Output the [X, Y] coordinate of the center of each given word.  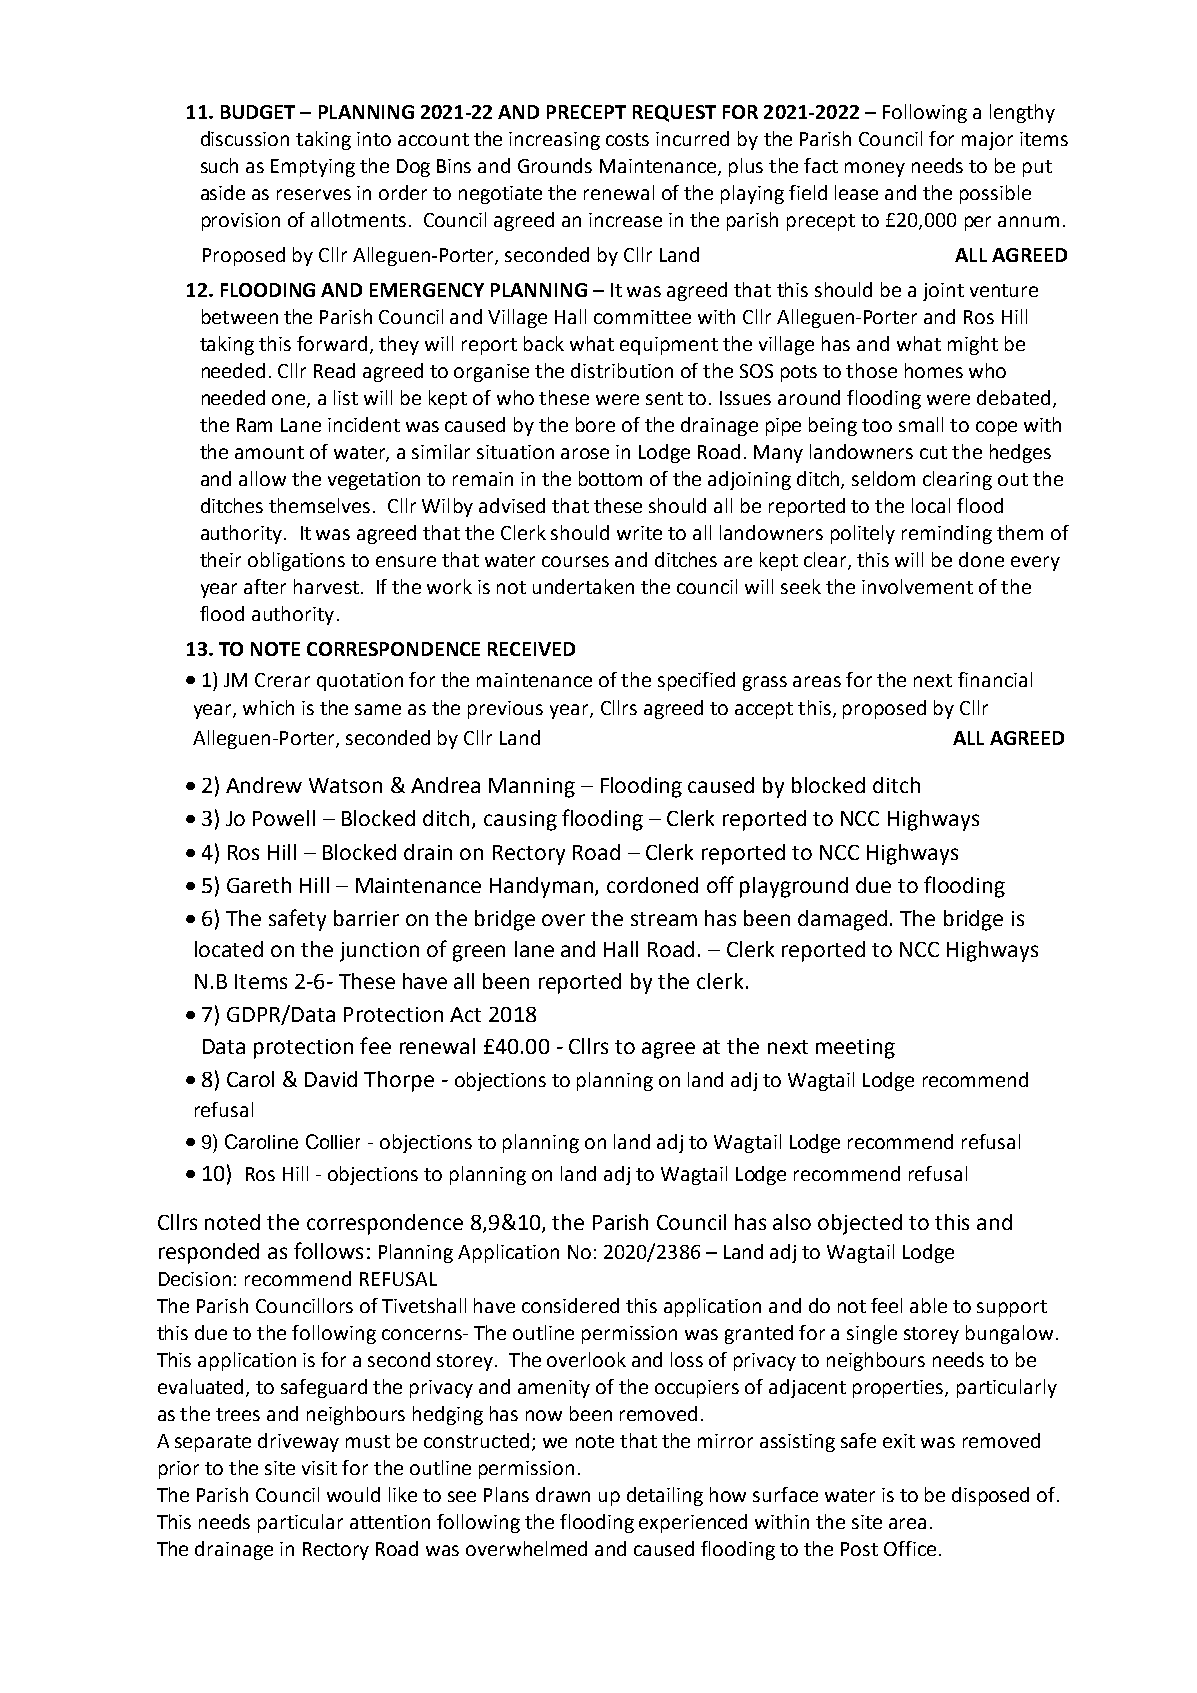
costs [627, 139]
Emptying [313, 168]
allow [262, 478]
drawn [563, 1494]
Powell [284, 818]
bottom [610, 478]
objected [860, 1224]
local [931, 505]
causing [520, 821]
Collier [333, 1141]
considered [570, 1305]
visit [319, 1468]
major [987, 141]
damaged [842, 920]
